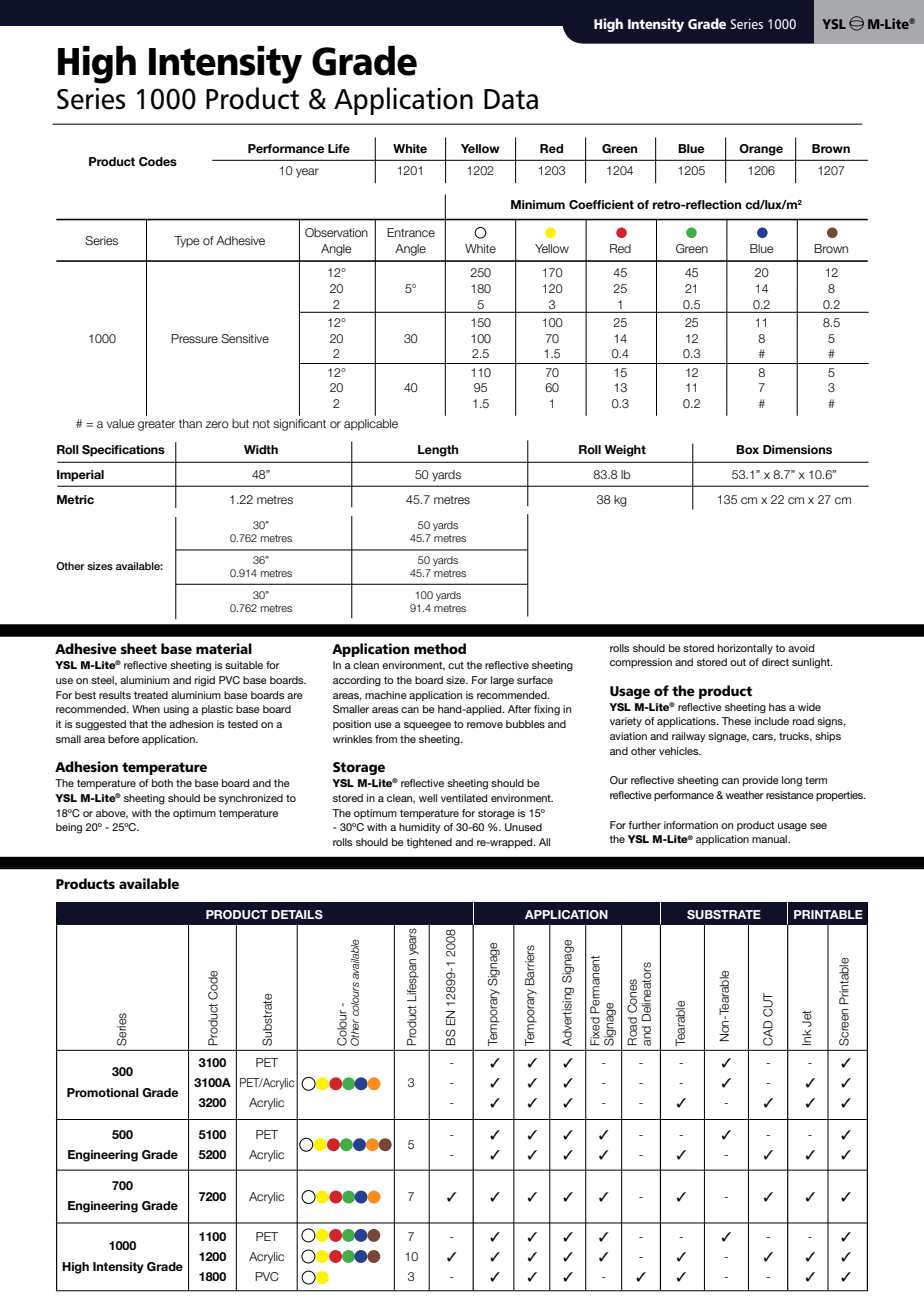  Describe the element at coordinates (224, 648) in the screenshot. I see `material` at that location.
